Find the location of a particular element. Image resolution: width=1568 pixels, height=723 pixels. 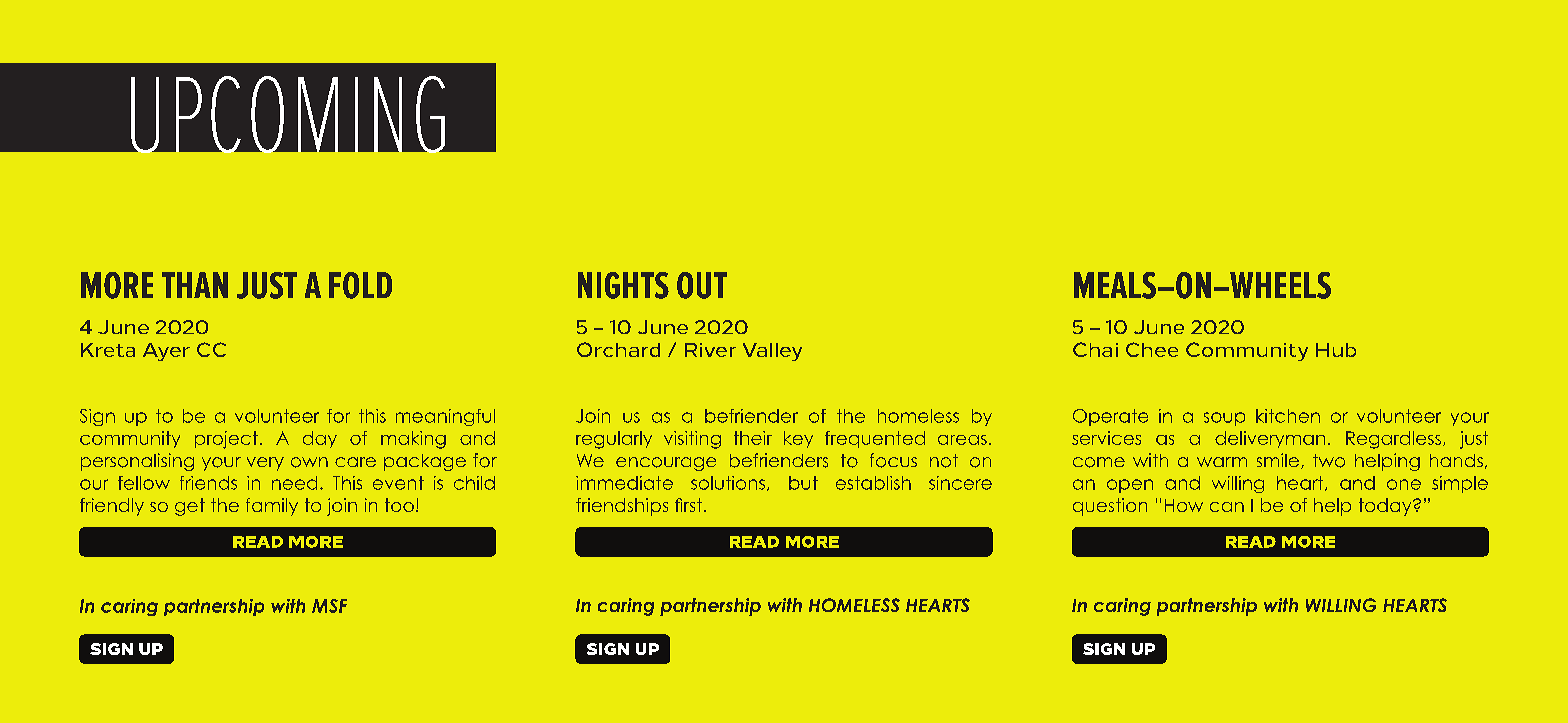

family is located at coordinates (272, 507).
